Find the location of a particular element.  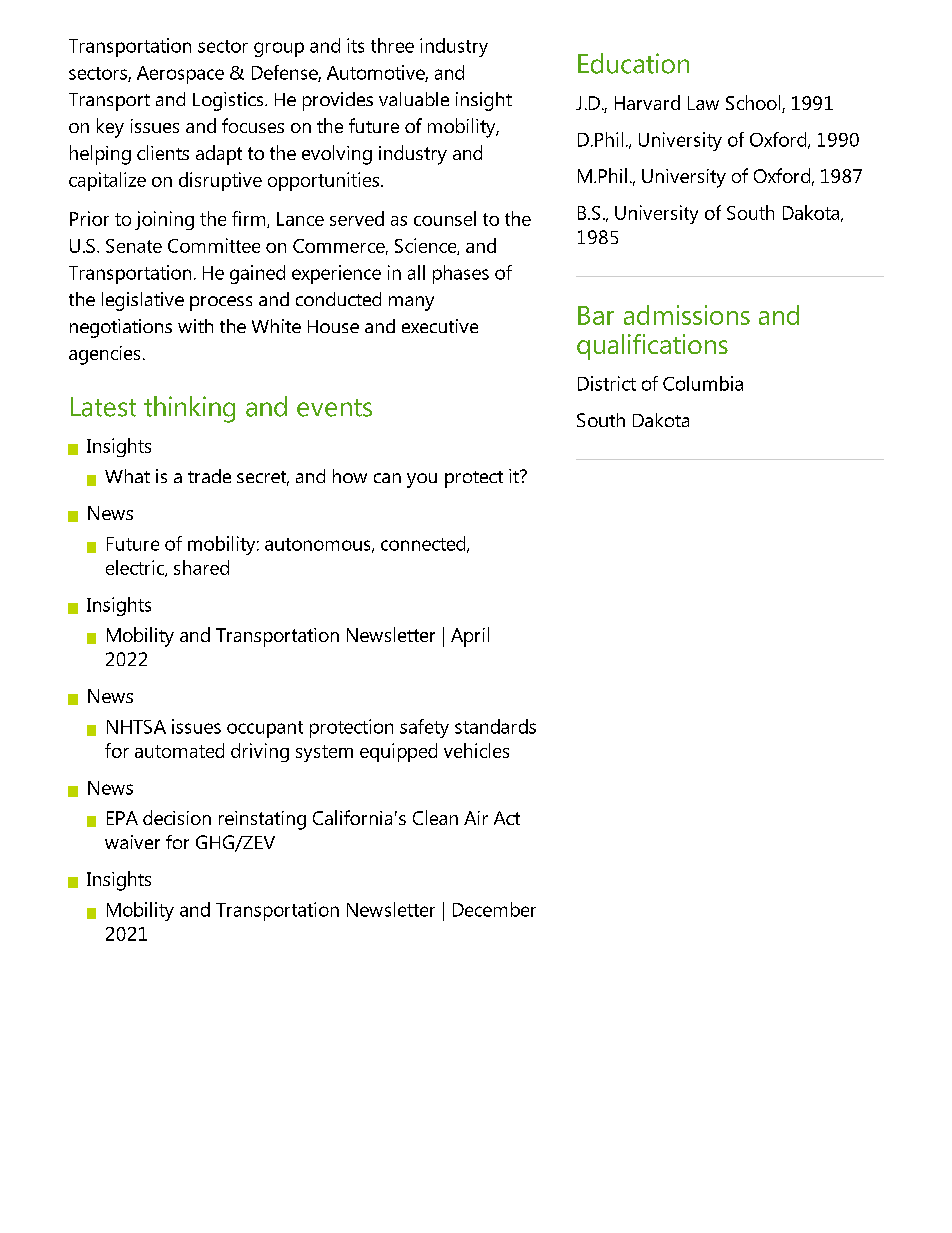

waiver is located at coordinates (132, 842).
